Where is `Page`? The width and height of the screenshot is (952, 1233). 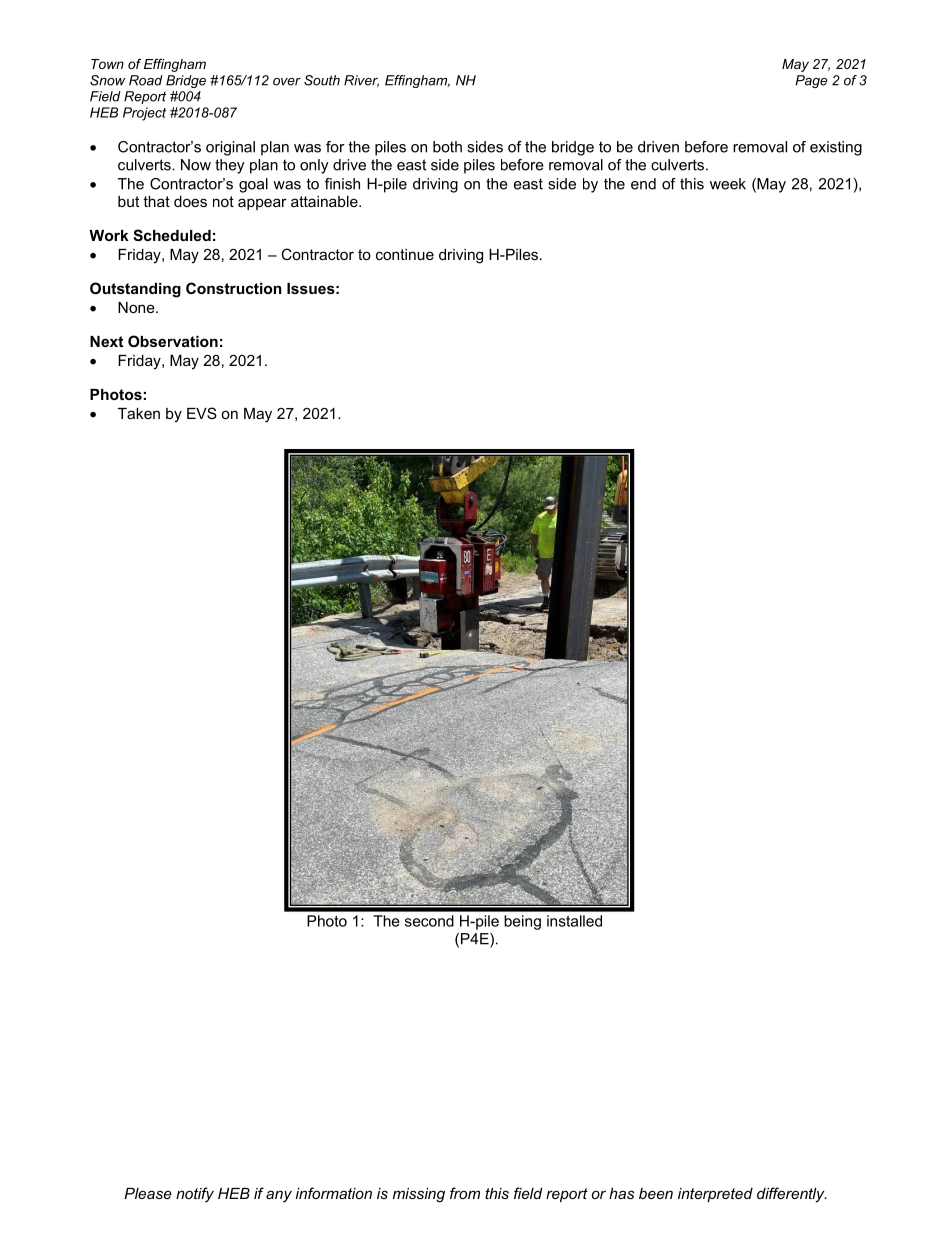
Page is located at coordinates (811, 81).
